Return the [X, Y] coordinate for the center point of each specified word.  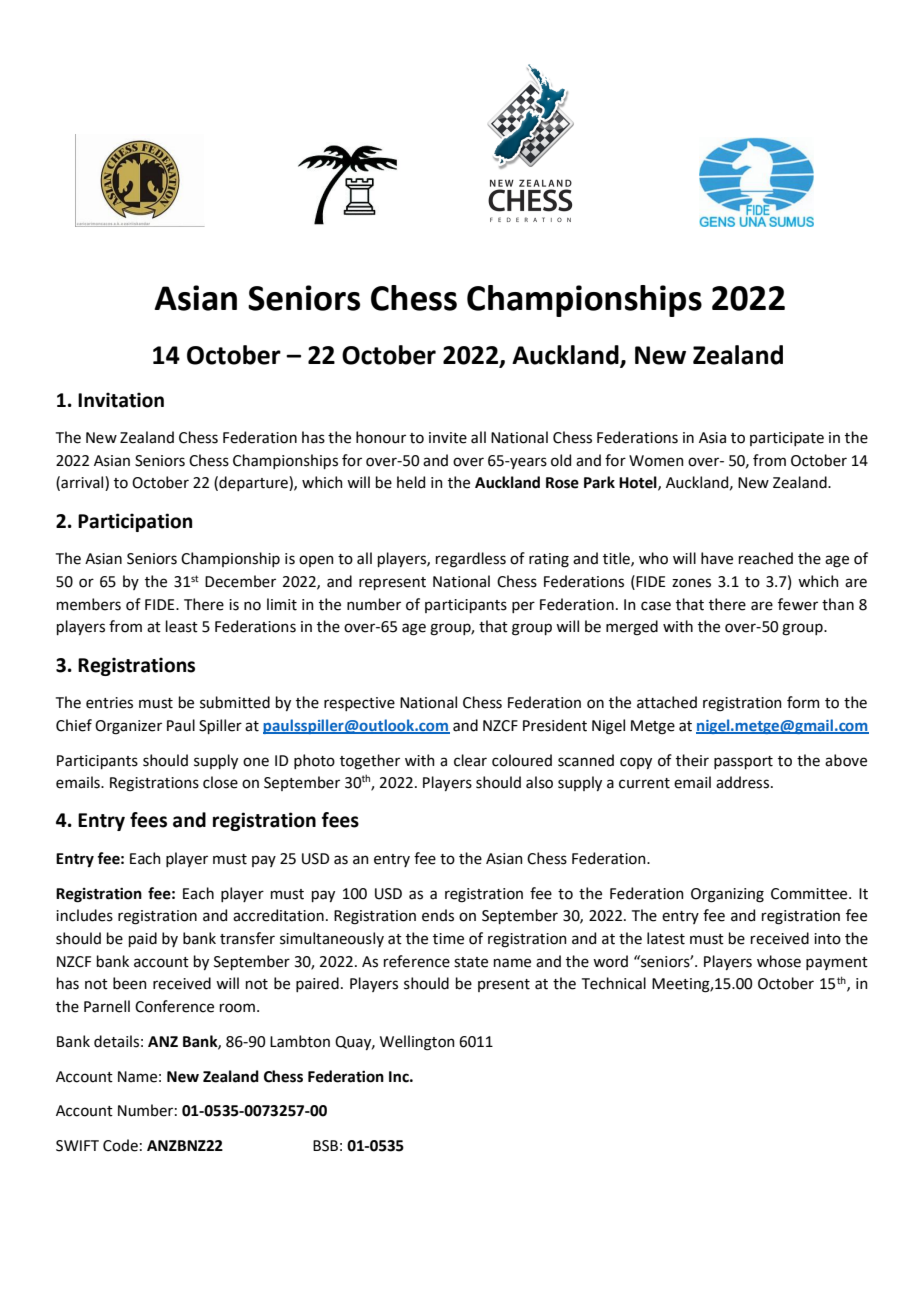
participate [787, 439]
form [803, 702]
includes [84, 915]
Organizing [727, 895]
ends [438, 915]
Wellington [417, 1043]
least [182, 626]
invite [448, 438]
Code [120, 1145]
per [523, 607]
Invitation [121, 400]
